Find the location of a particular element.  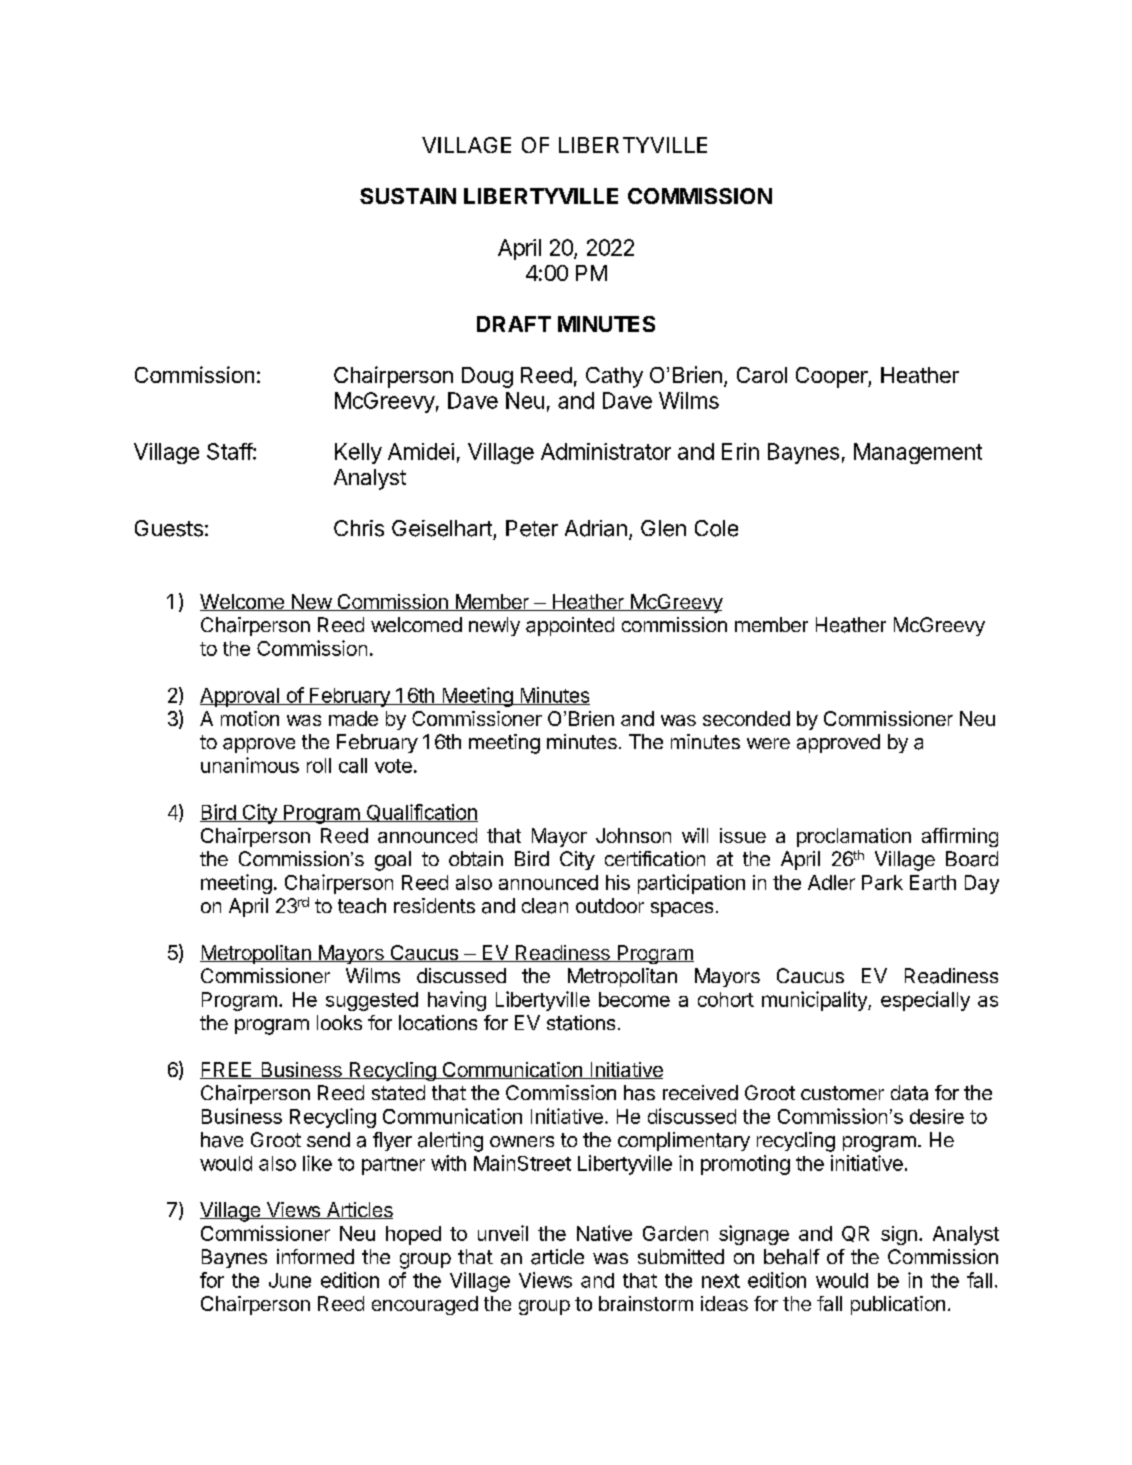

June is located at coordinates (290, 1280).
